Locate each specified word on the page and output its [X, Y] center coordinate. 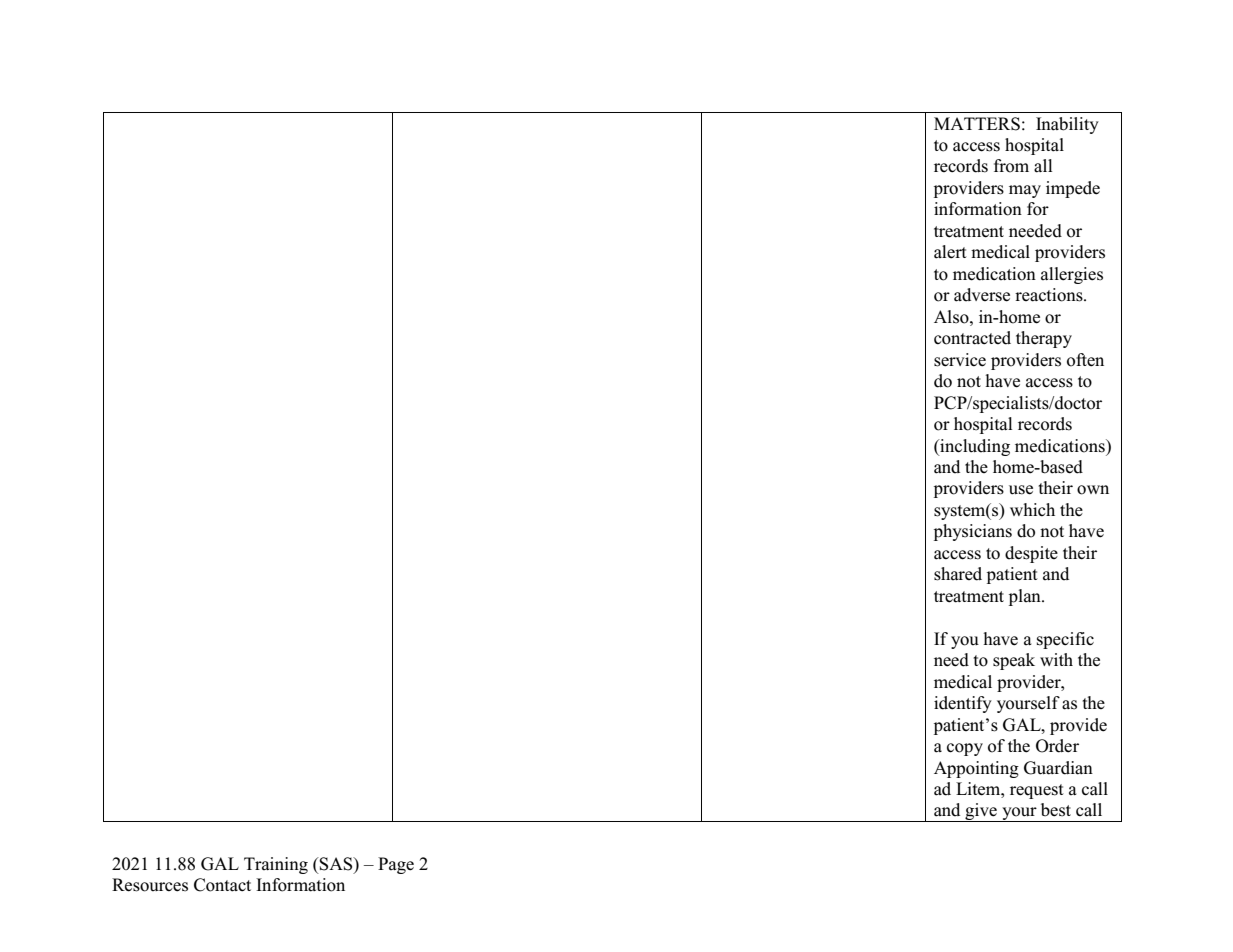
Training [276, 865]
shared [958, 574]
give [981, 812]
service [960, 360]
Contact [222, 885]
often [1085, 360]
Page [396, 865]
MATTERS [977, 124]
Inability [1067, 125]
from [1011, 166]
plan [1026, 597]
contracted [972, 338]
